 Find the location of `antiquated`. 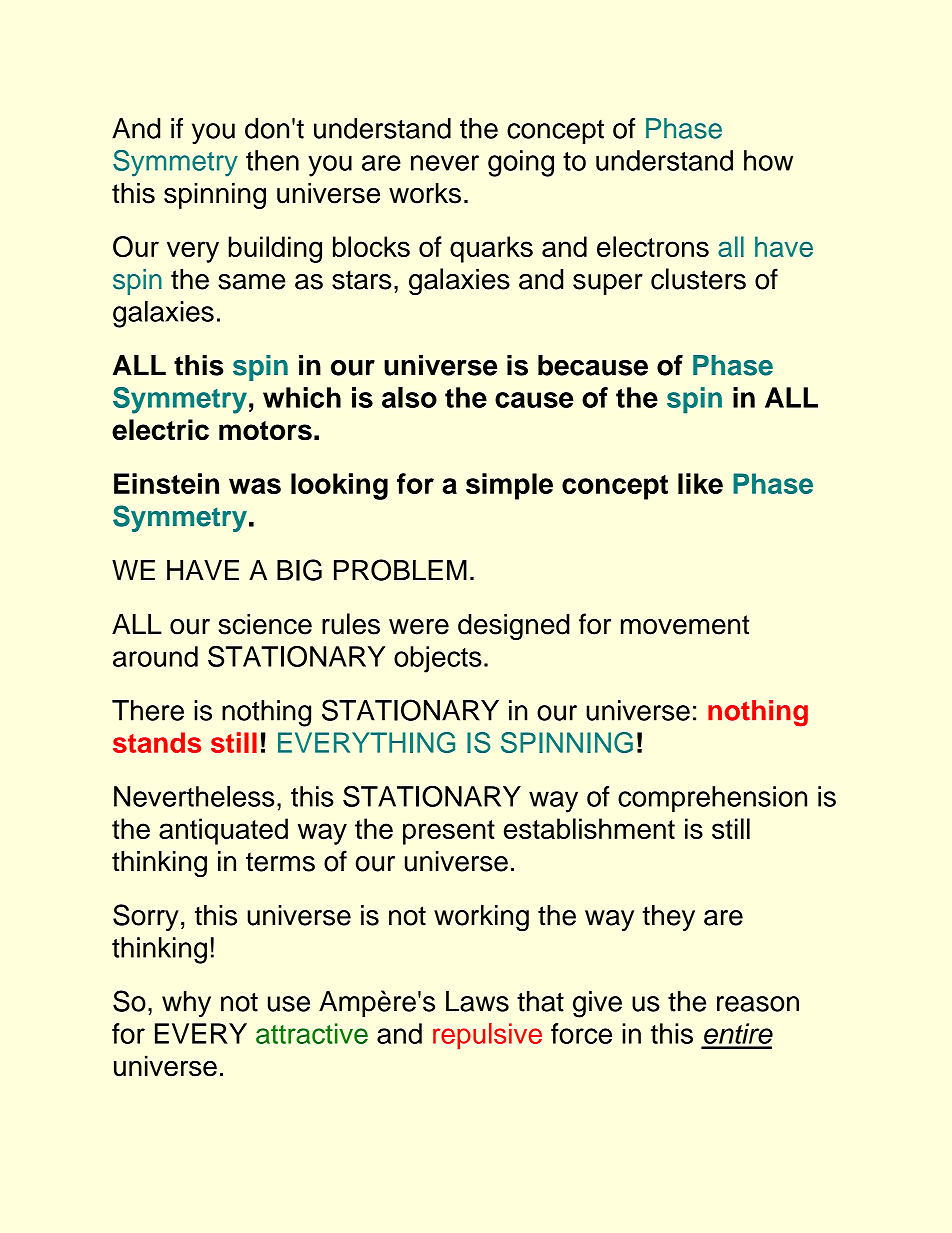

antiquated is located at coordinates (223, 831).
